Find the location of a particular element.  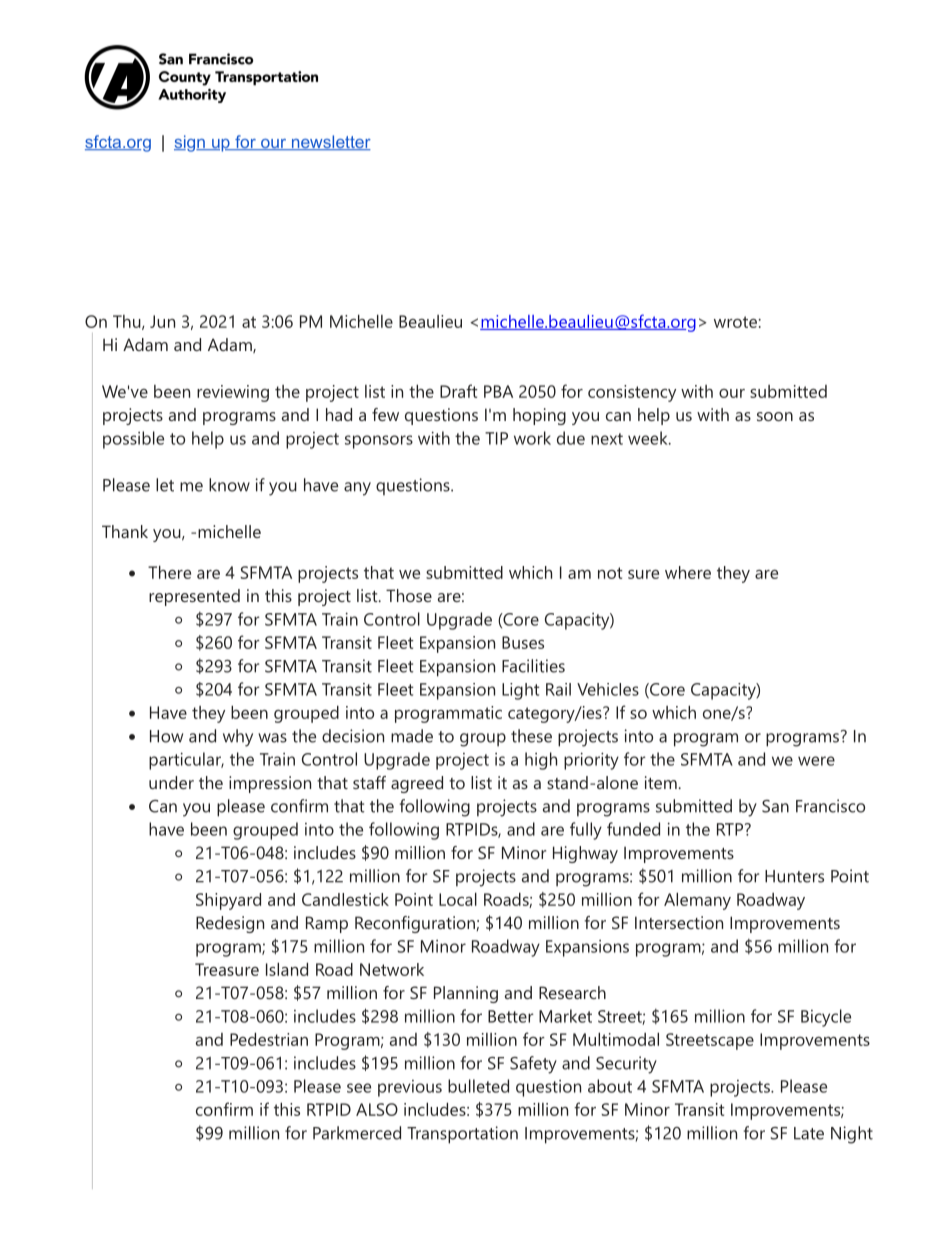

Pedestrian is located at coordinates (269, 1039).
